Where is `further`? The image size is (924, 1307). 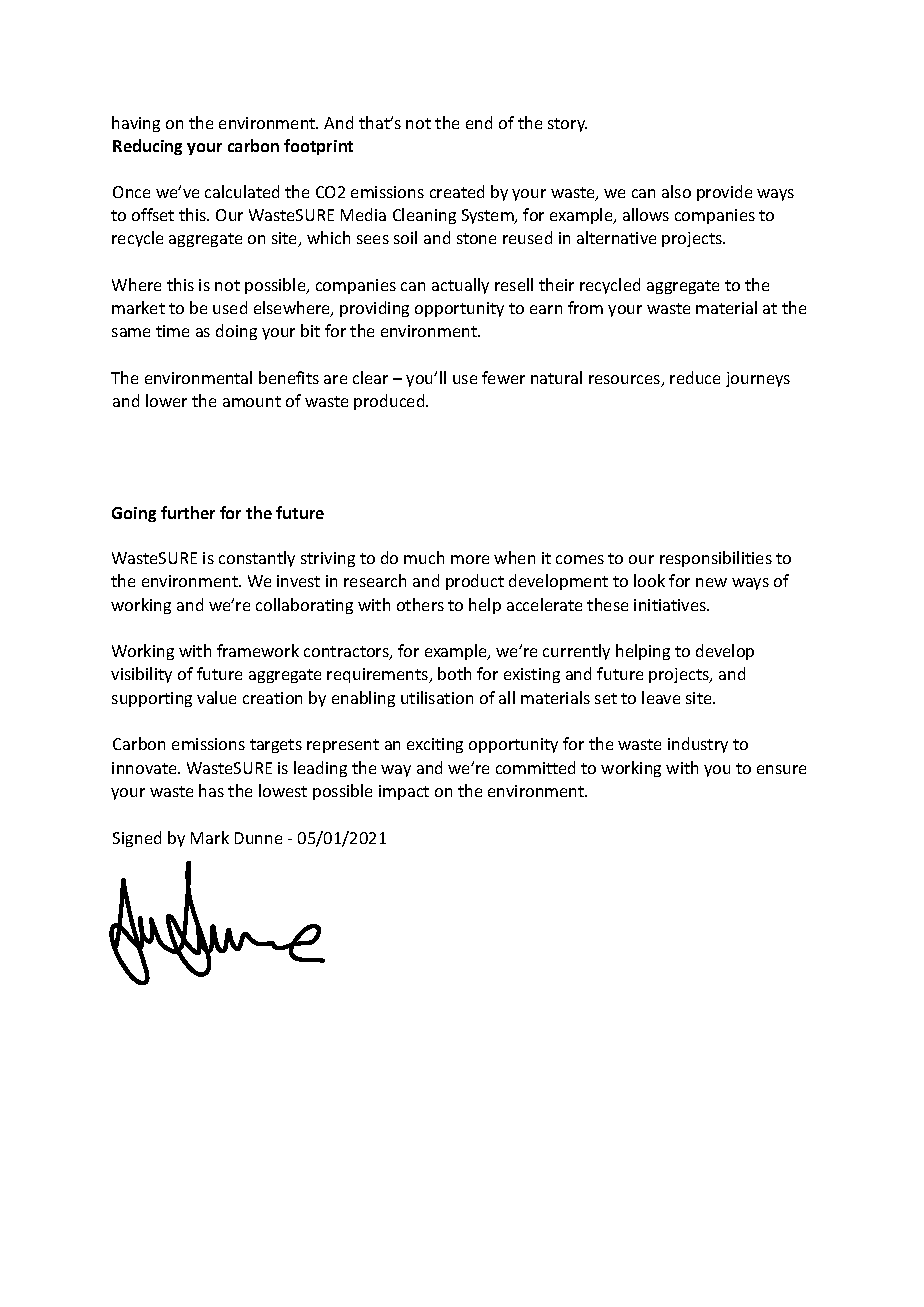
further is located at coordinates (188, 512).
